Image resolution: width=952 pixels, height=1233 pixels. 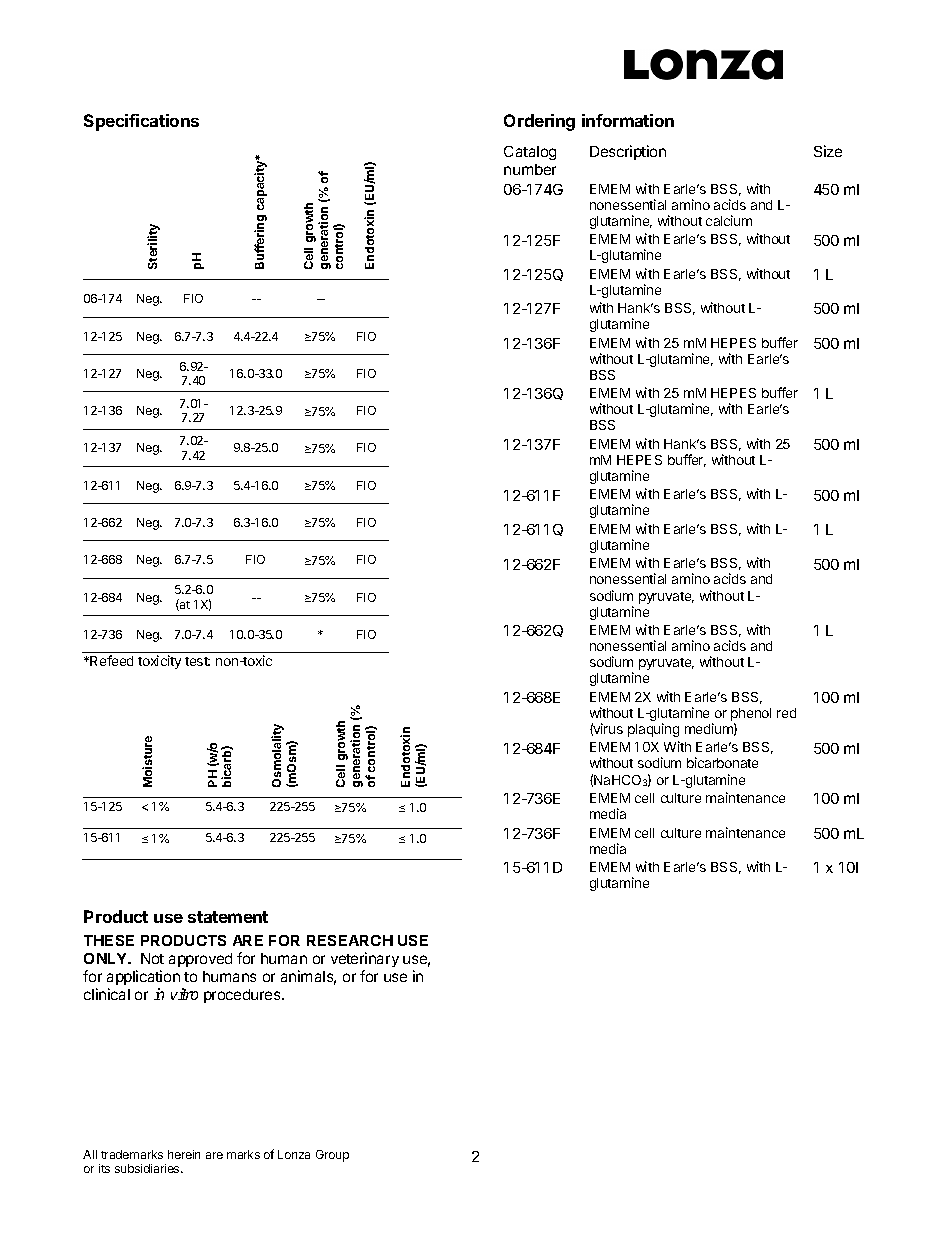 I want to click on herein, so click(x=184, y=1154).
